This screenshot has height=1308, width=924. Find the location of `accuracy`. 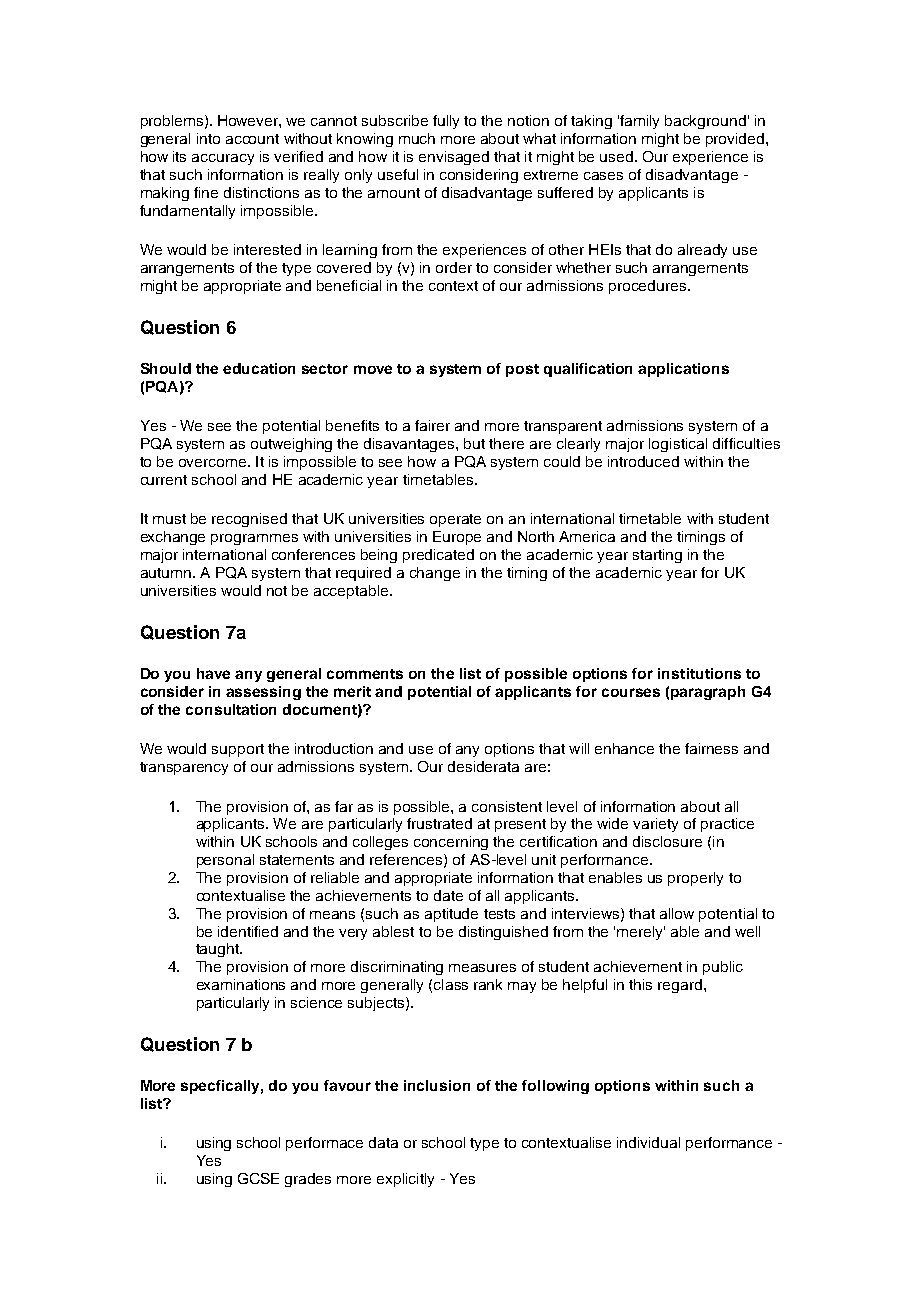

accuracy is located at coordinates (223, 159).
